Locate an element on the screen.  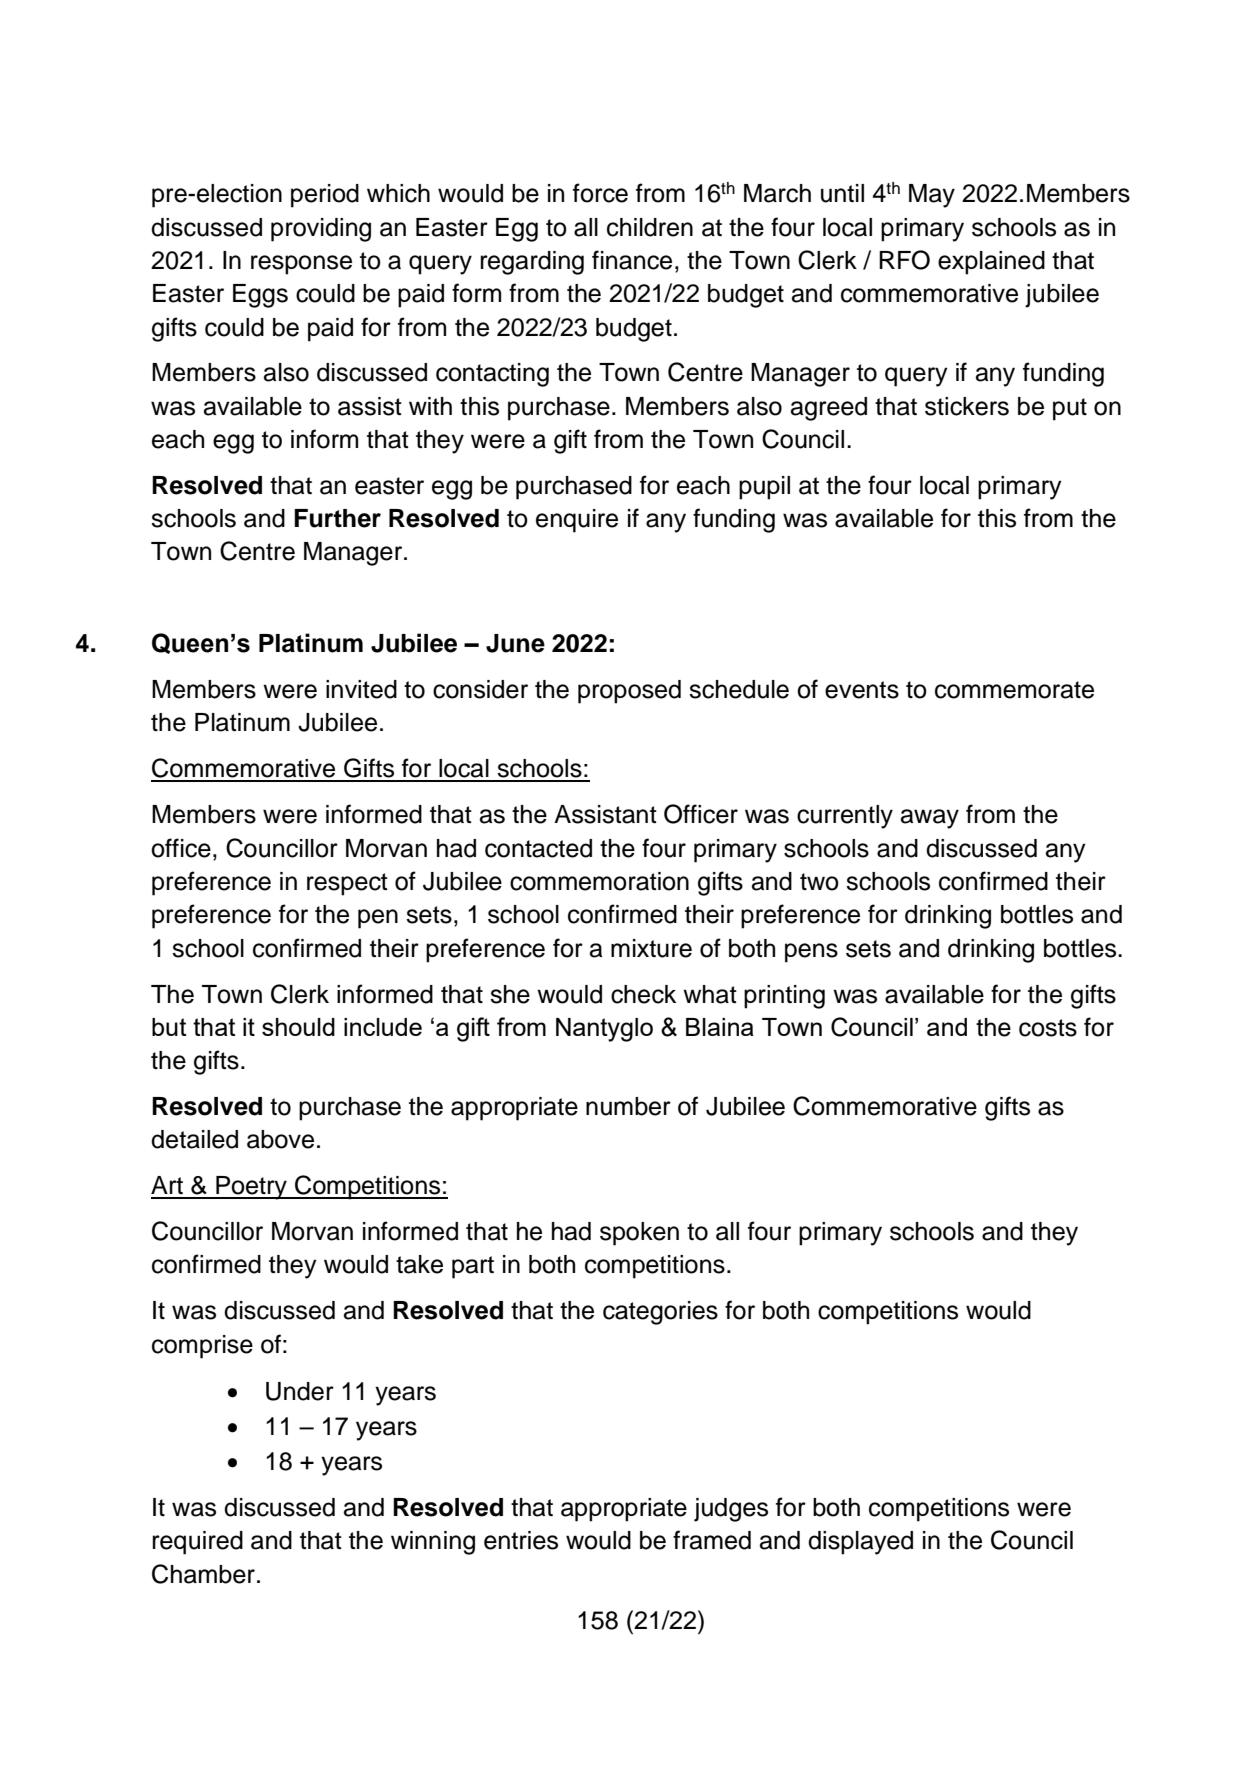
away is located at coordinates (930, 819).
